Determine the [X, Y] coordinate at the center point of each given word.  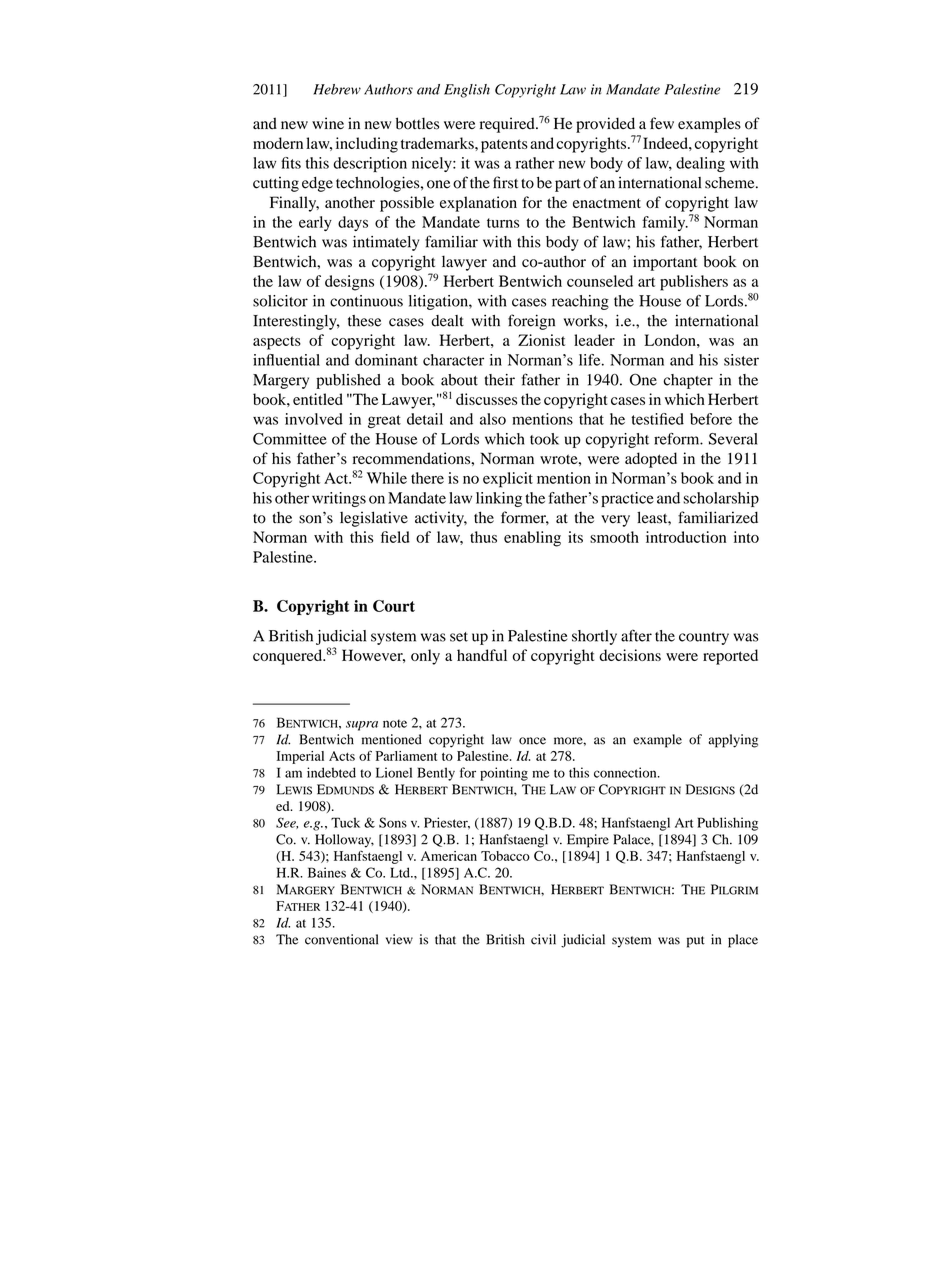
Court [394, 606]
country [704, 638]
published [348, 381]
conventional [341, 939]
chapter [688, 381]
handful [482, 655]
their [499, 380]
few [662, 123]
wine [328, 123]
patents [504, 146]
